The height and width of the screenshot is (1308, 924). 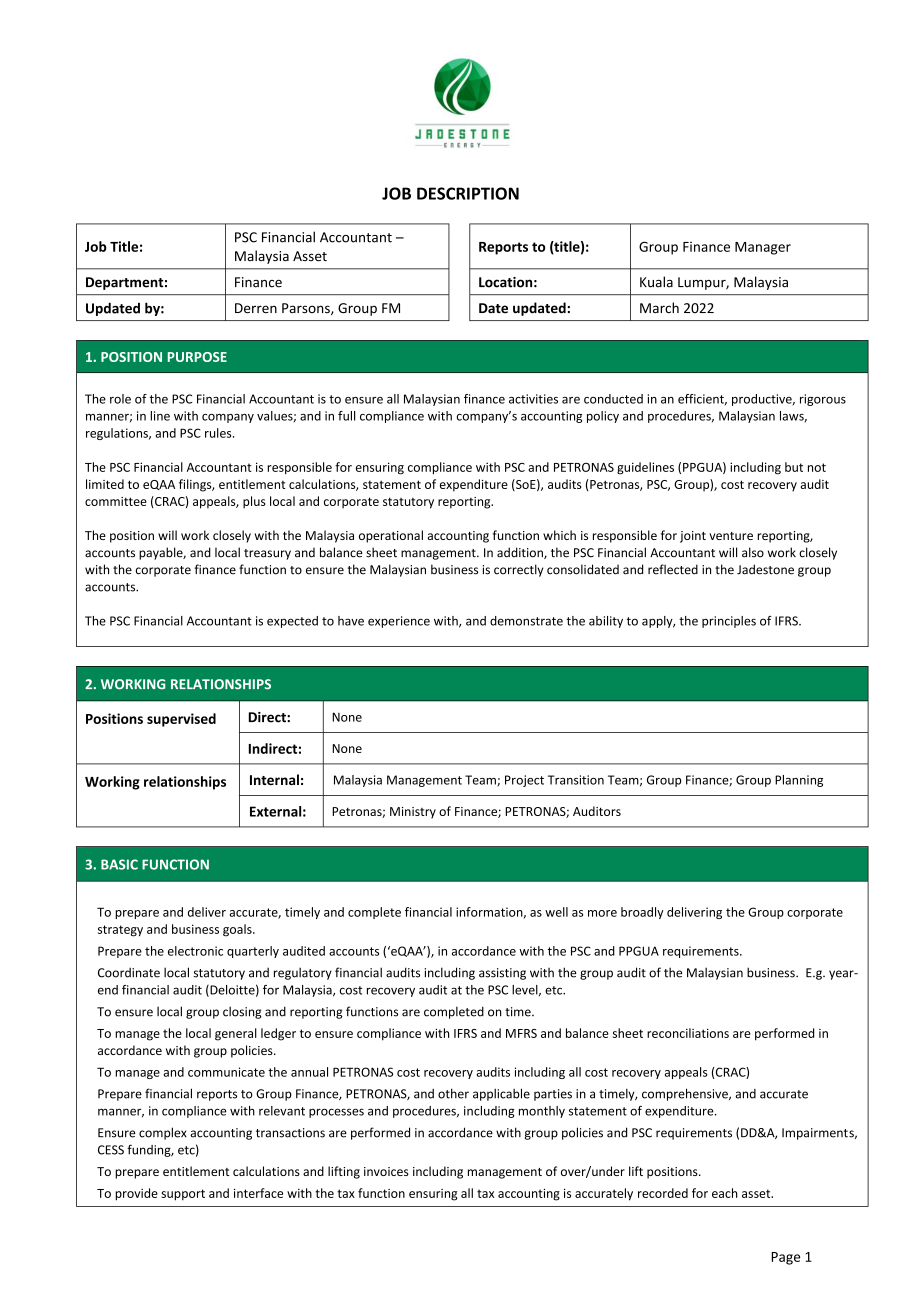 I want to click on correctly, so click(x=518, y=570).
